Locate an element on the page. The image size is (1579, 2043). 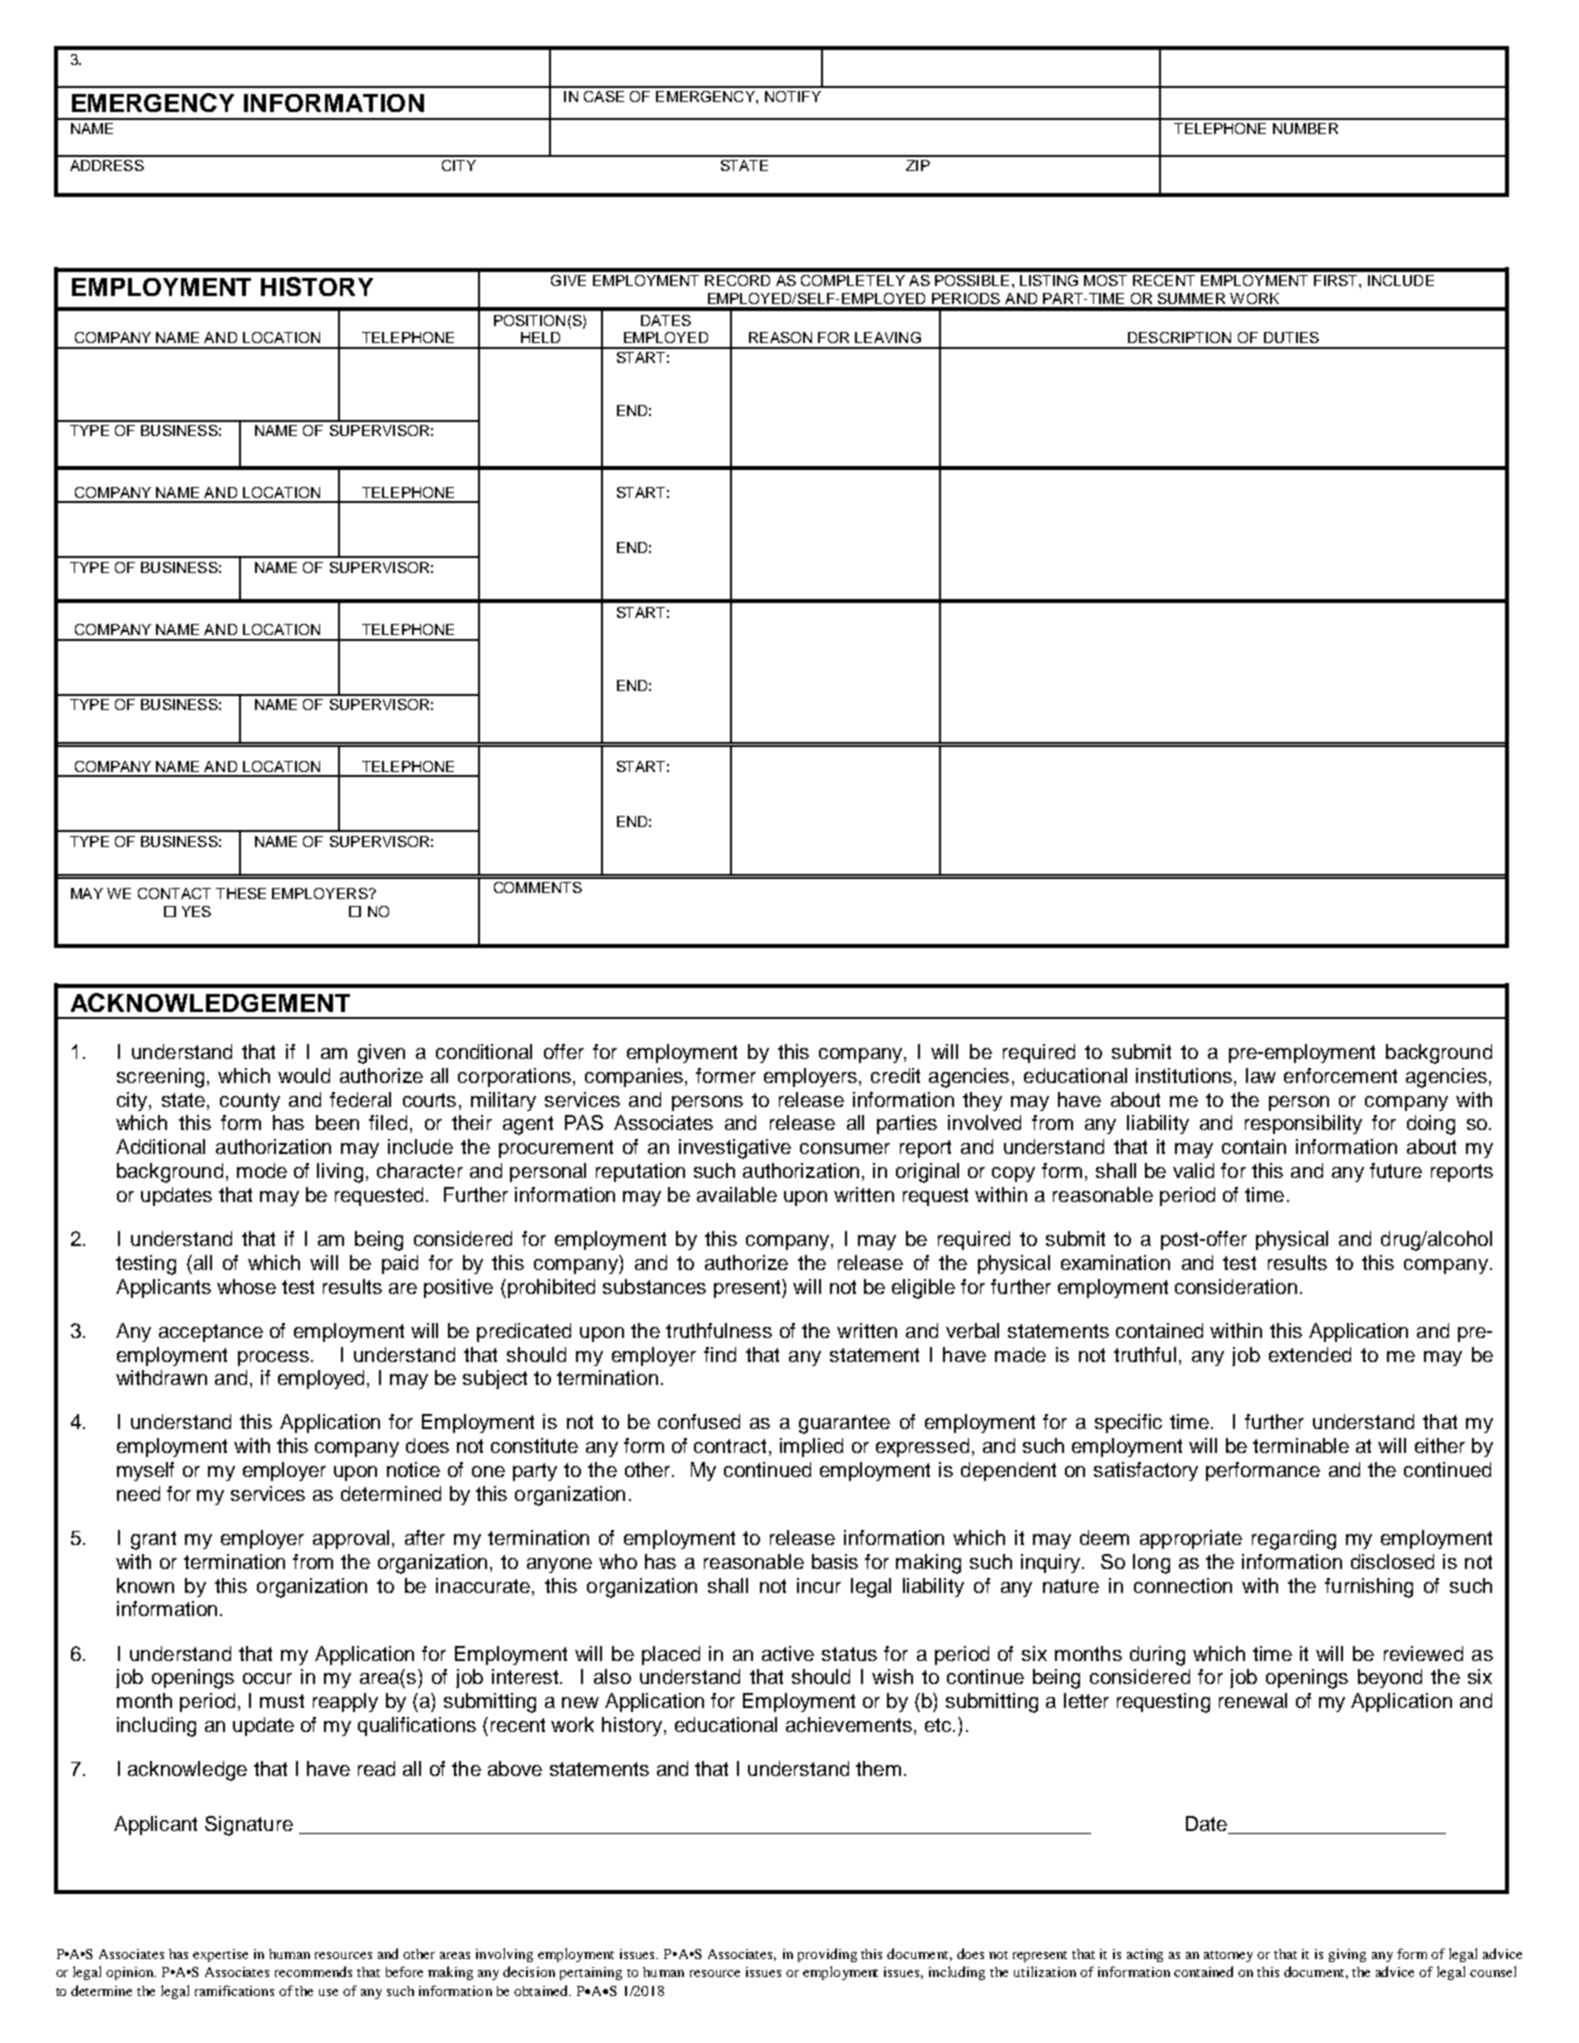
expertise is located at coordinates (220, 1955).
